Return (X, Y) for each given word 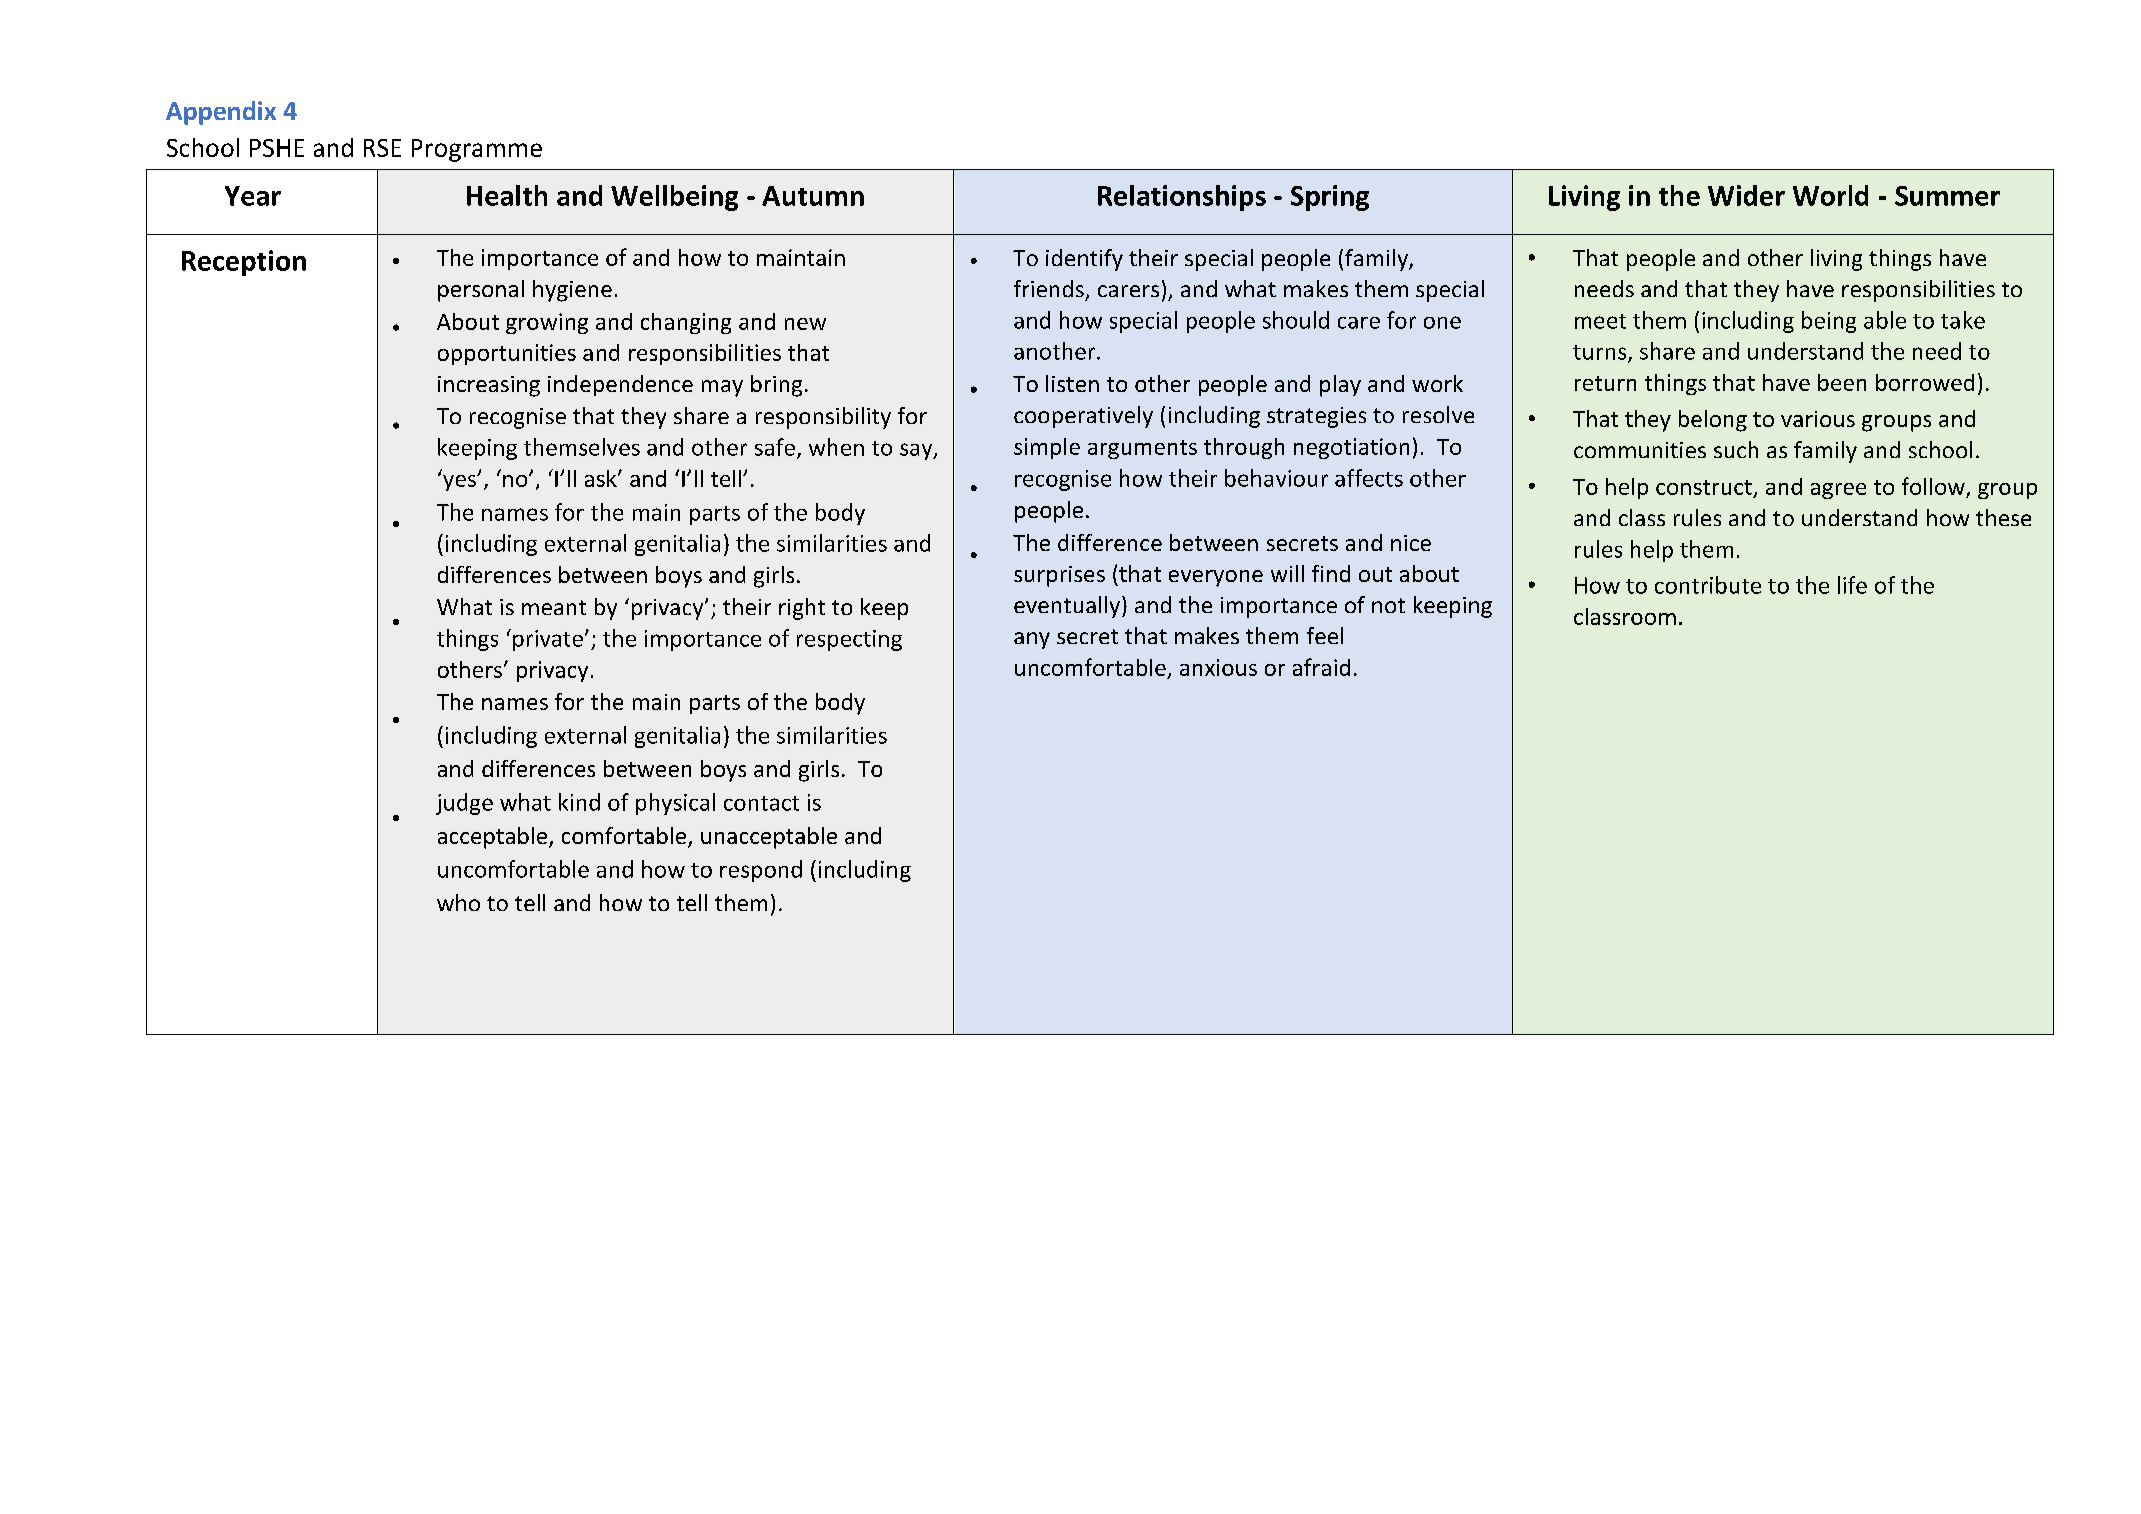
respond (761, 871)
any (1032, 640)
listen (1072, 383)
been (1842, 382)
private (548, 640)
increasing (489, 386)
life (1852, 585)
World (1830, 195)
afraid (1321, 667)
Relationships (1182, 198)
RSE (382, 148)
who (458, 902)
